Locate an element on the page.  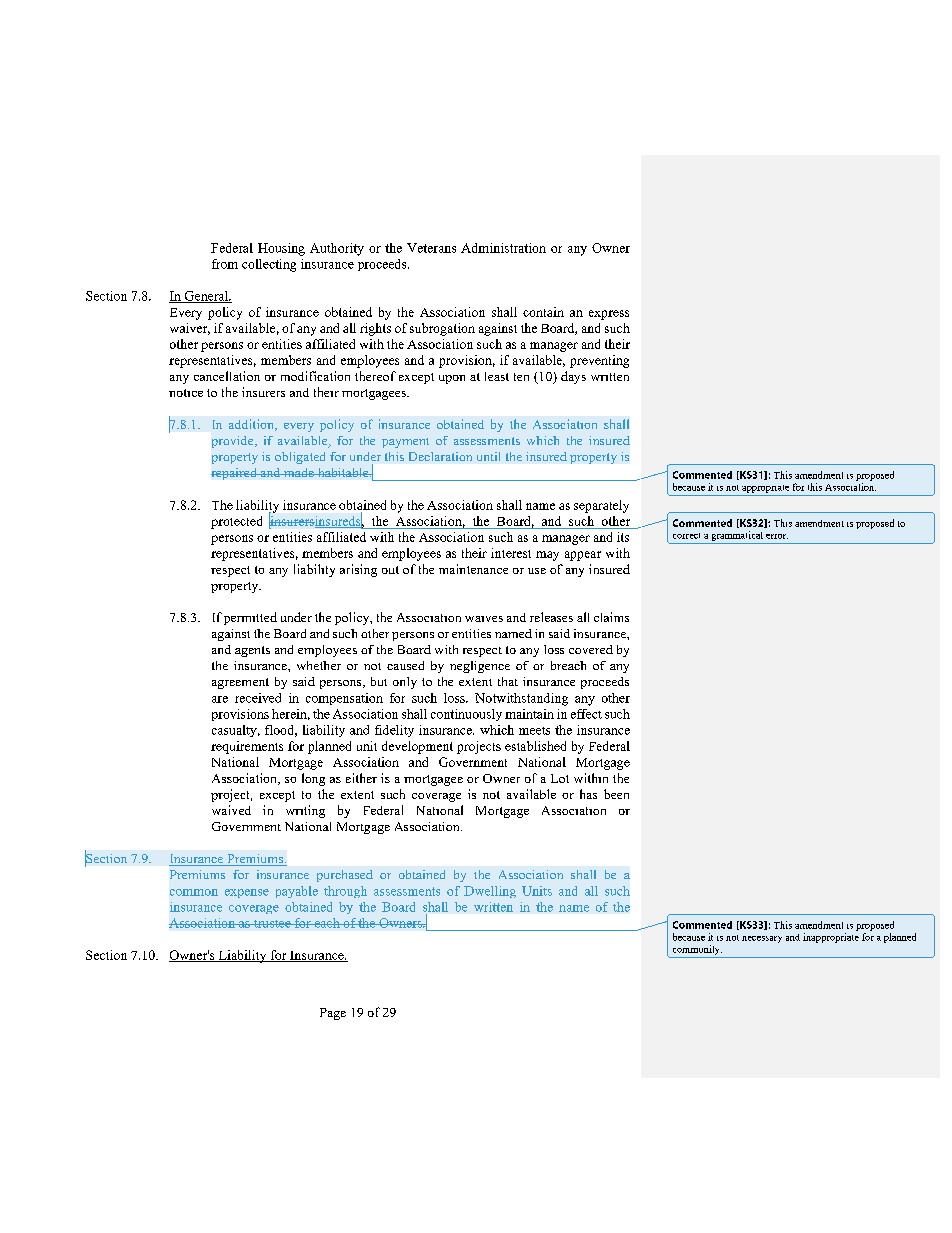
requirements is located at coordinates (247, 747).
